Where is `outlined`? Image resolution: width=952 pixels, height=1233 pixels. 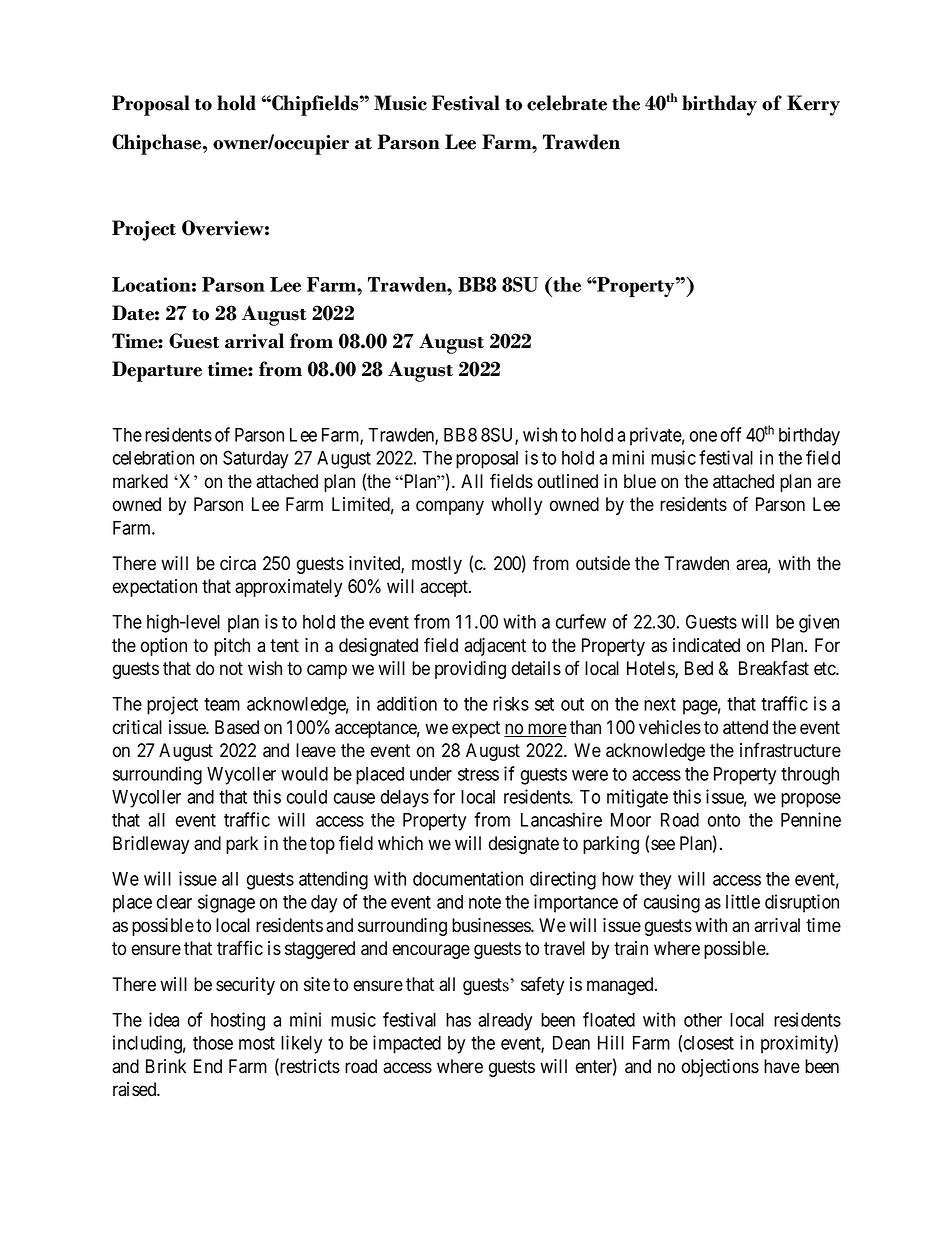
outlined is located at coordinates (568, 481).
